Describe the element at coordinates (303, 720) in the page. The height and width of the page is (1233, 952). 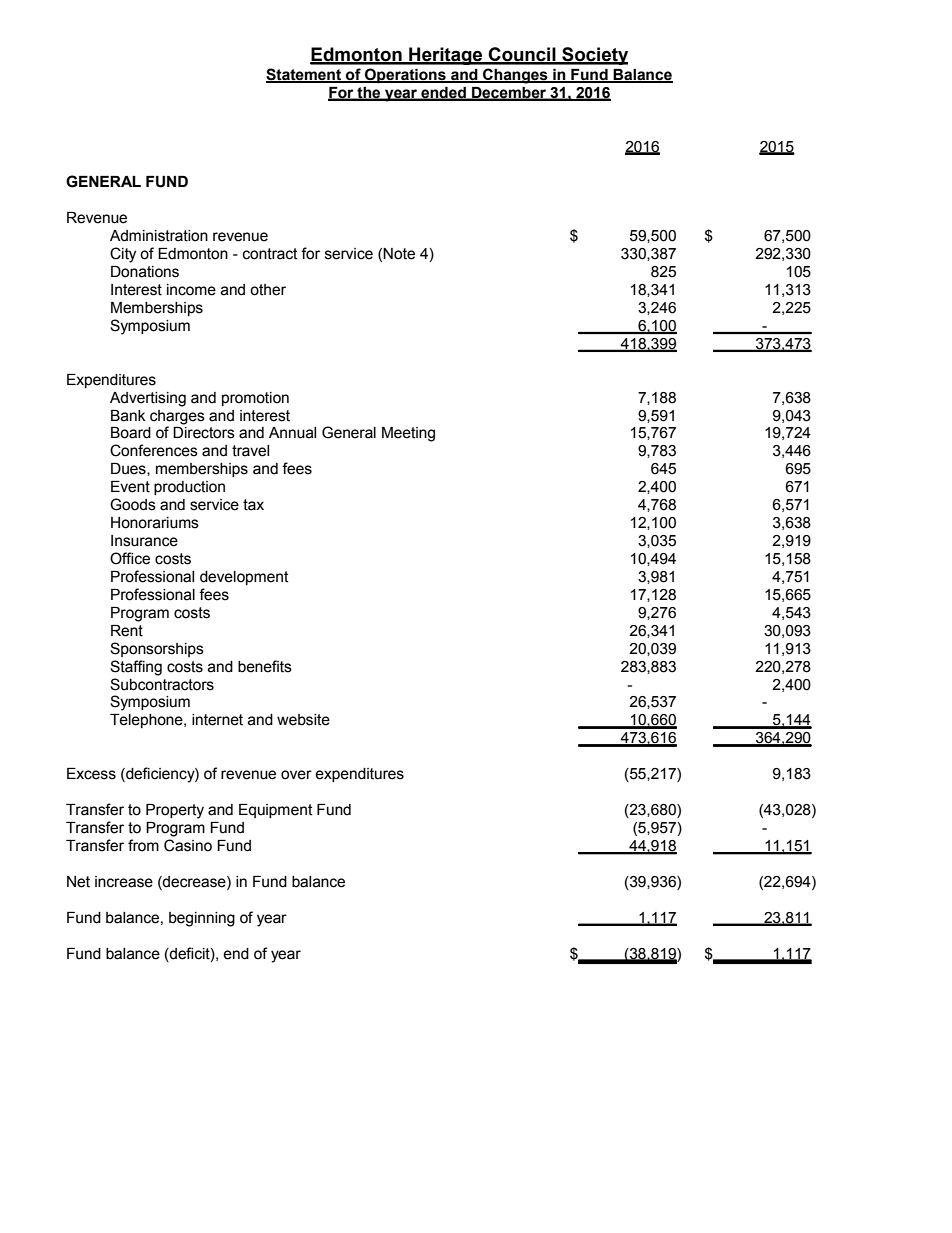
I see `website` at that location.
